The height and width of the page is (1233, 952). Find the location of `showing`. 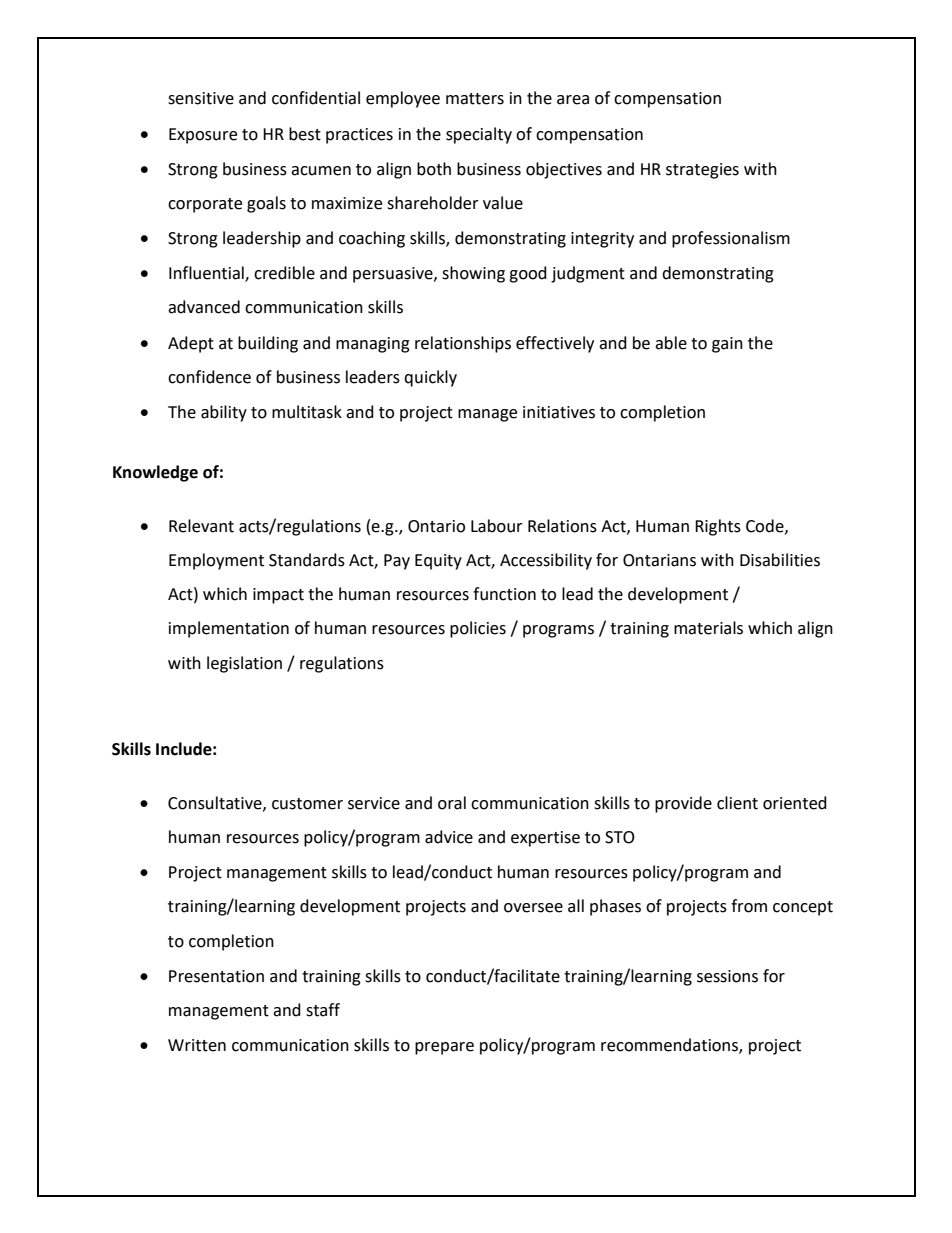

showing is located at coordinates (473, 274).
